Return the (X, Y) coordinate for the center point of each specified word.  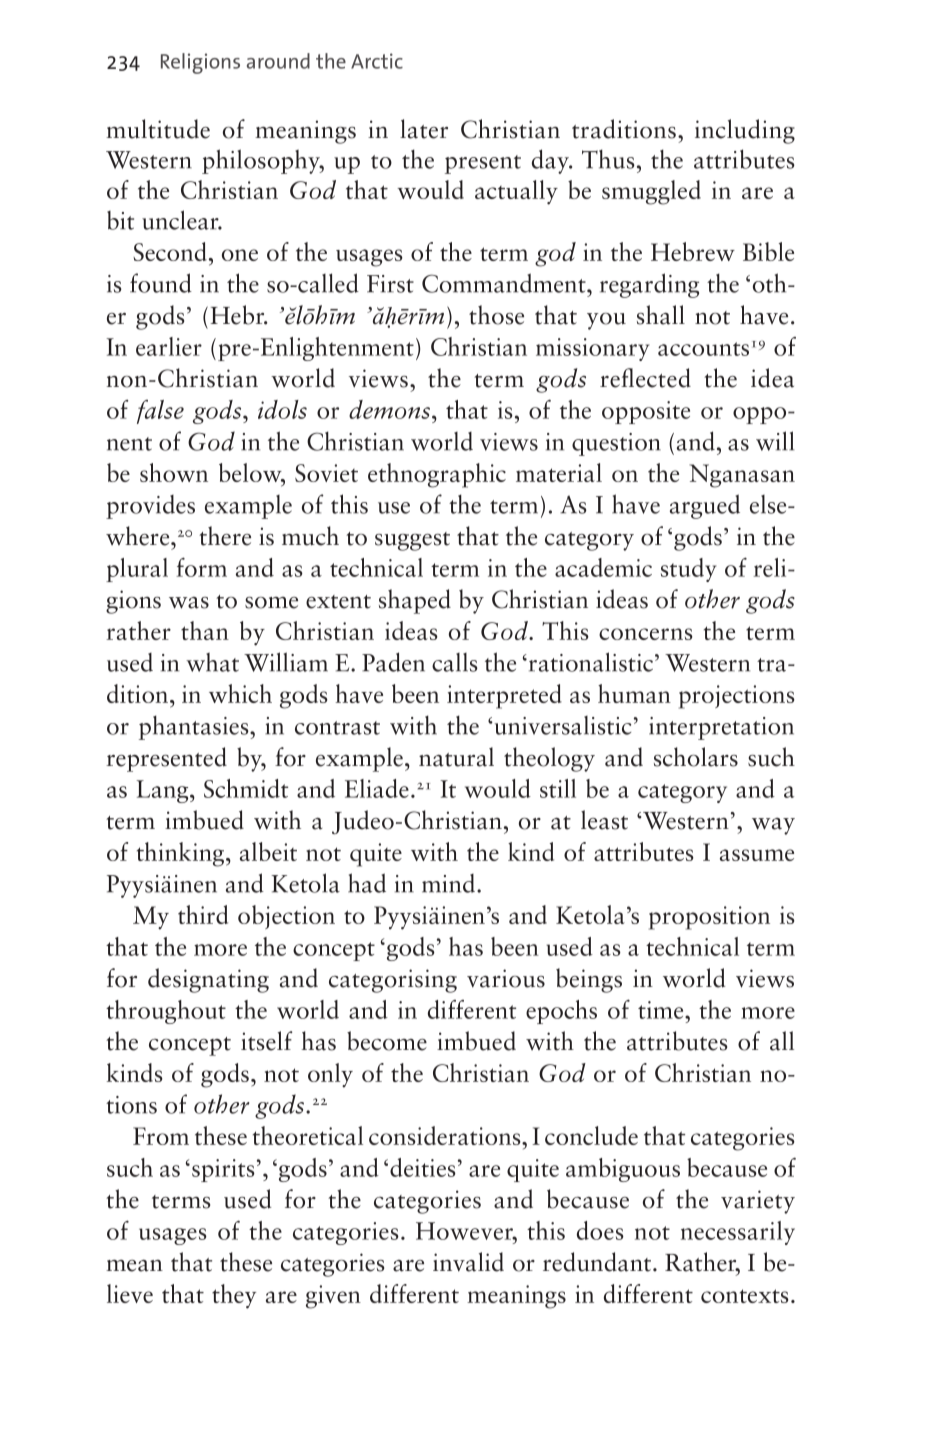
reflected (645, 378)
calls (455, 662)
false (160, 412)
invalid (468, 1262)
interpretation (721, 728)
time (662, 1010)
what (212, 662)
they (234, 1296)
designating (208, 980)
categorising (393, 981)
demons (389, 409)
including (745, 131)
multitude (158, 129)
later (424, 129)
